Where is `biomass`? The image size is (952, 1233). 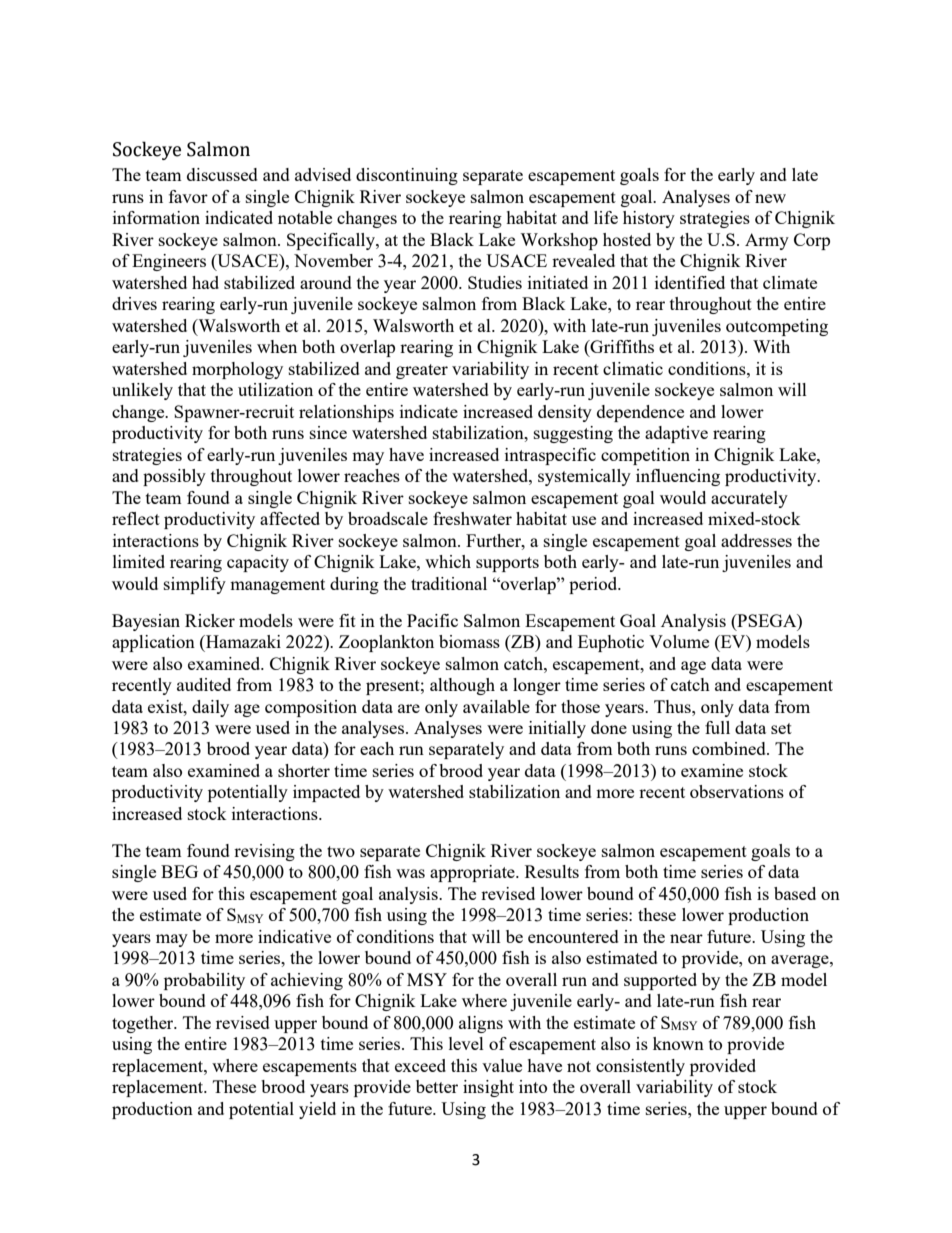
biomass is located at coordinates (469, 641).
